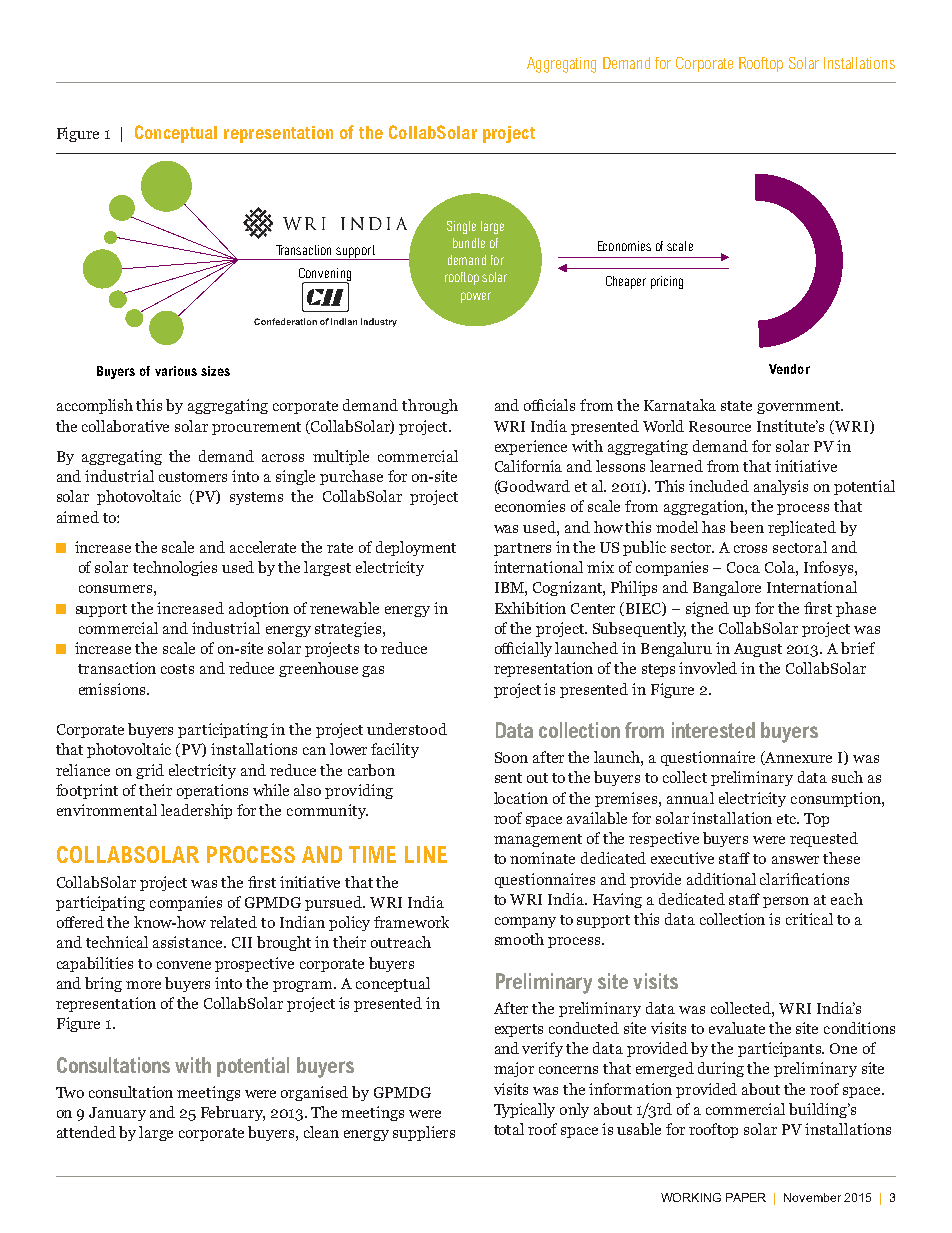  Describe the element at coordinates (476, 297) in the document. I see `power` at that location.
